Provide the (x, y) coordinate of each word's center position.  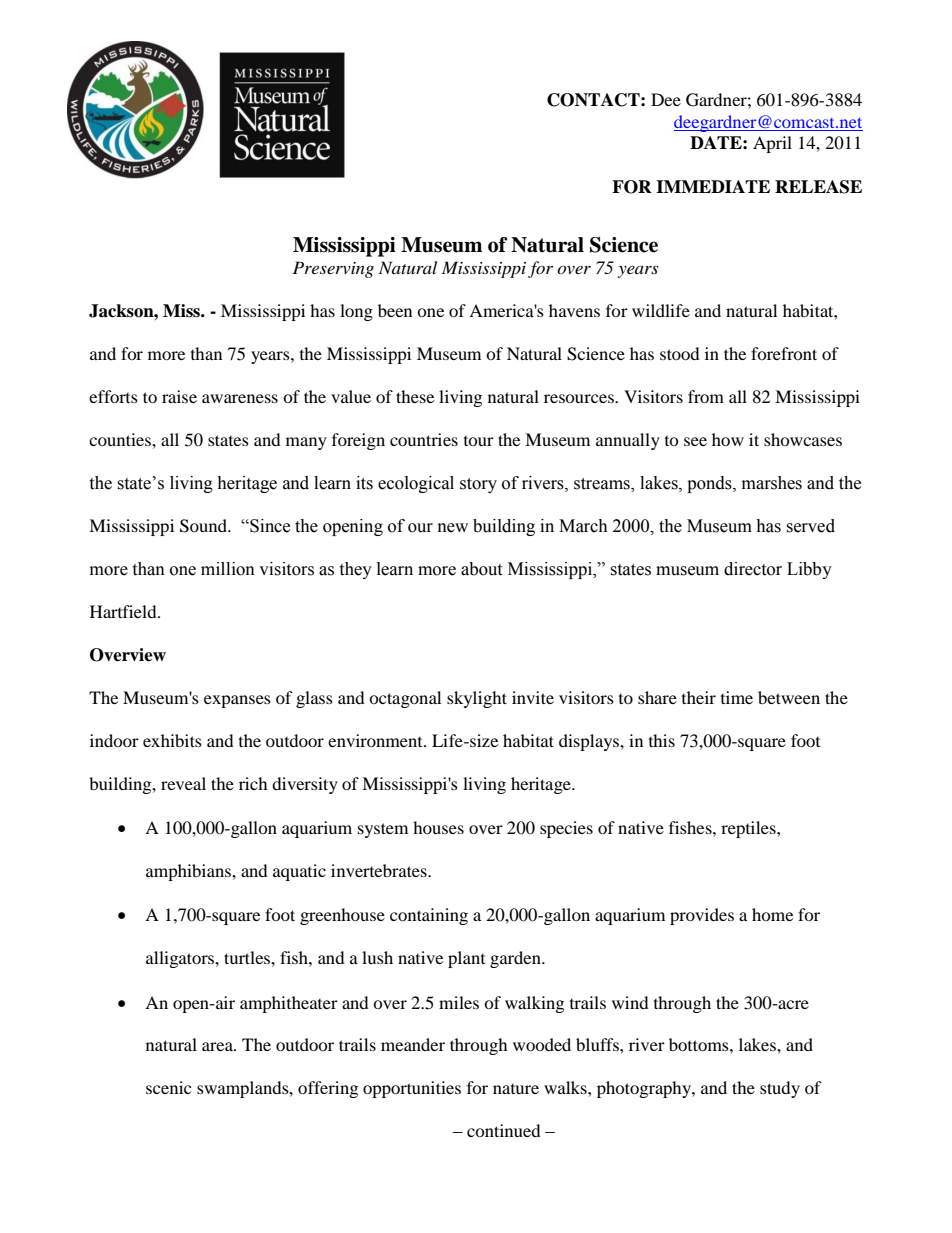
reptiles (749, 829)
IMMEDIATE (713, 186)
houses (438, 827)
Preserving (333, 269)
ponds (710, 484)
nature (516, 1089)
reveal (183, 783)
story (478, 485)
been (395, 310)
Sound (204, 526)
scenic (168, 1087)
